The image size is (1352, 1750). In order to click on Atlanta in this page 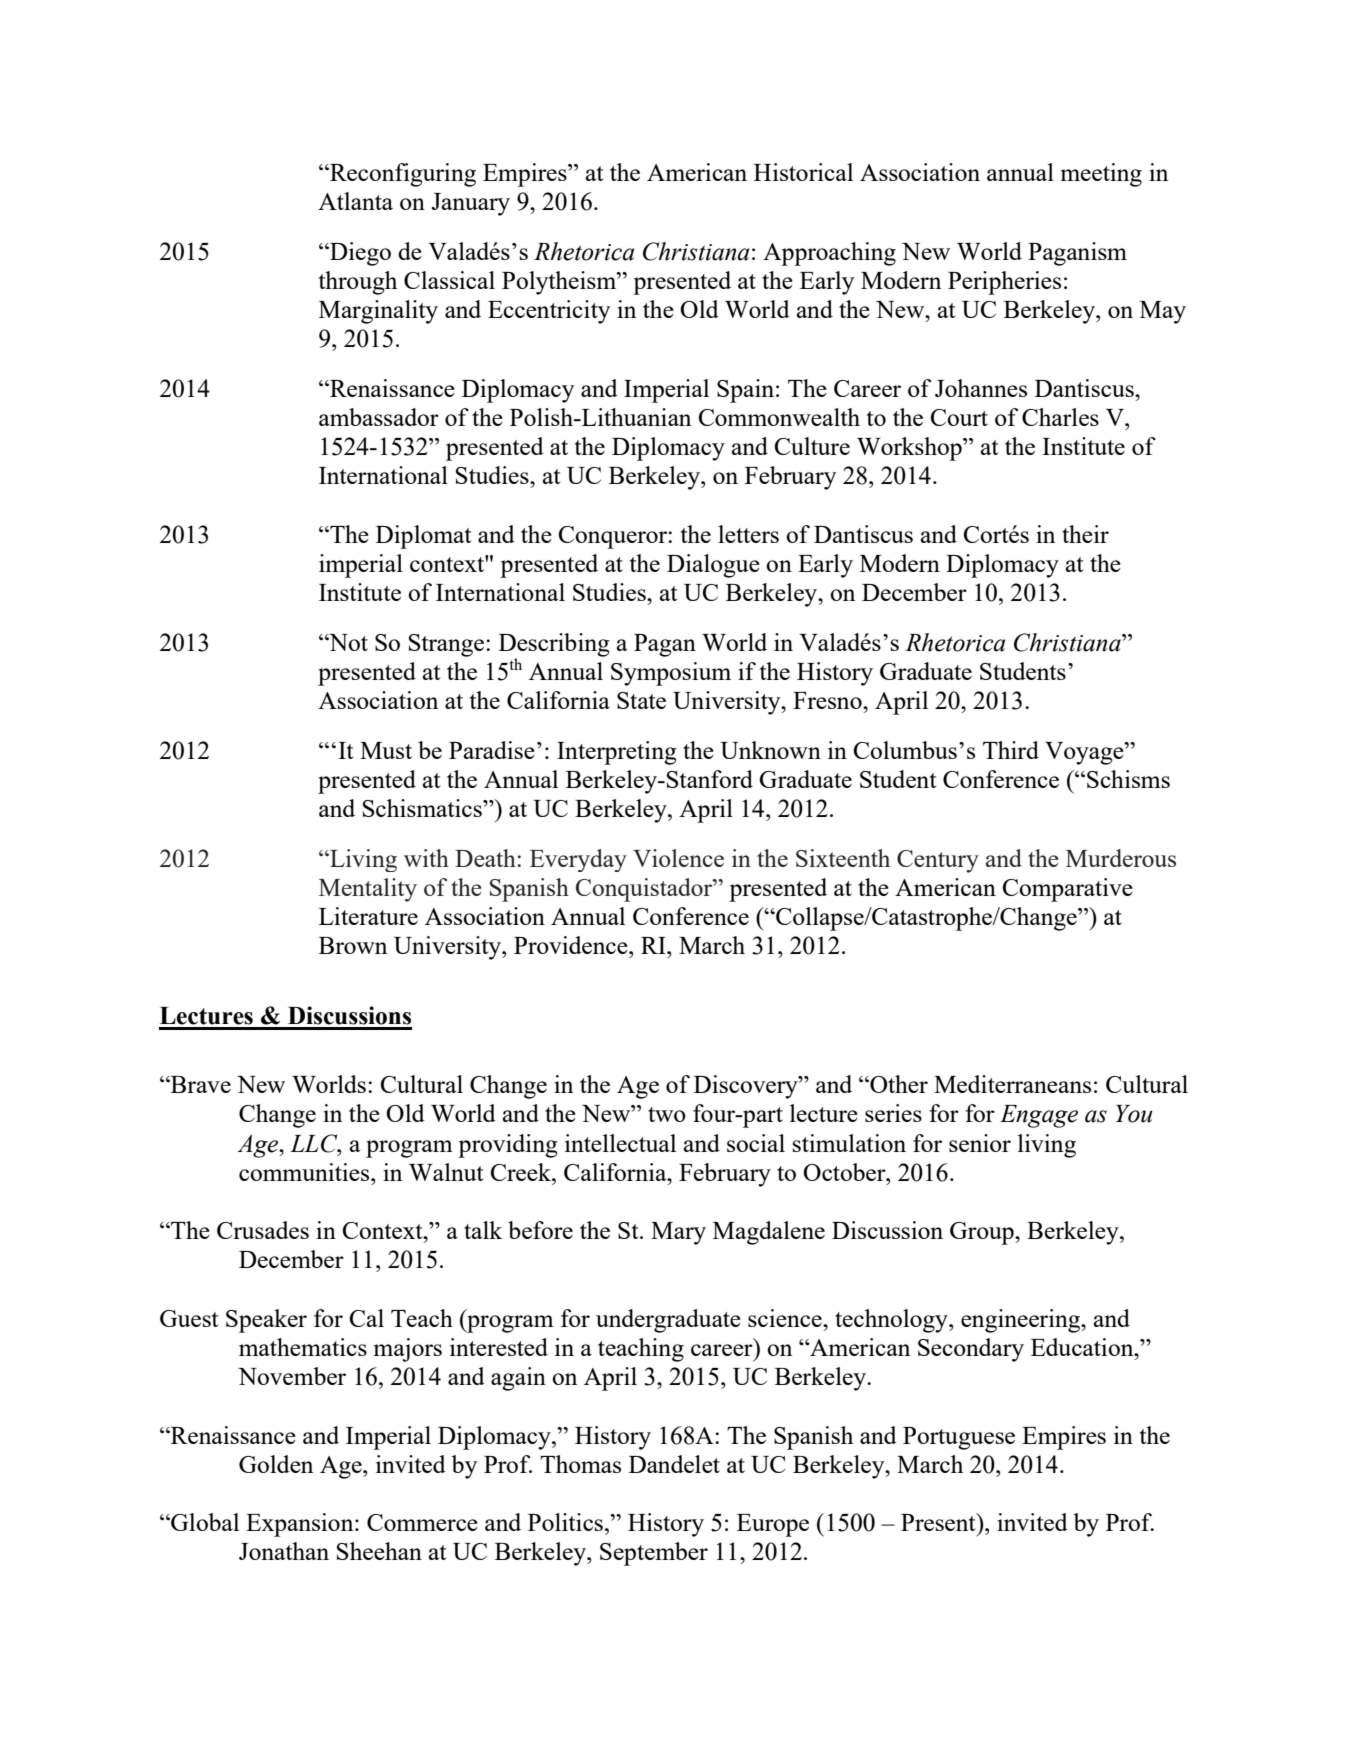, I will do `click(355, 201)`.
